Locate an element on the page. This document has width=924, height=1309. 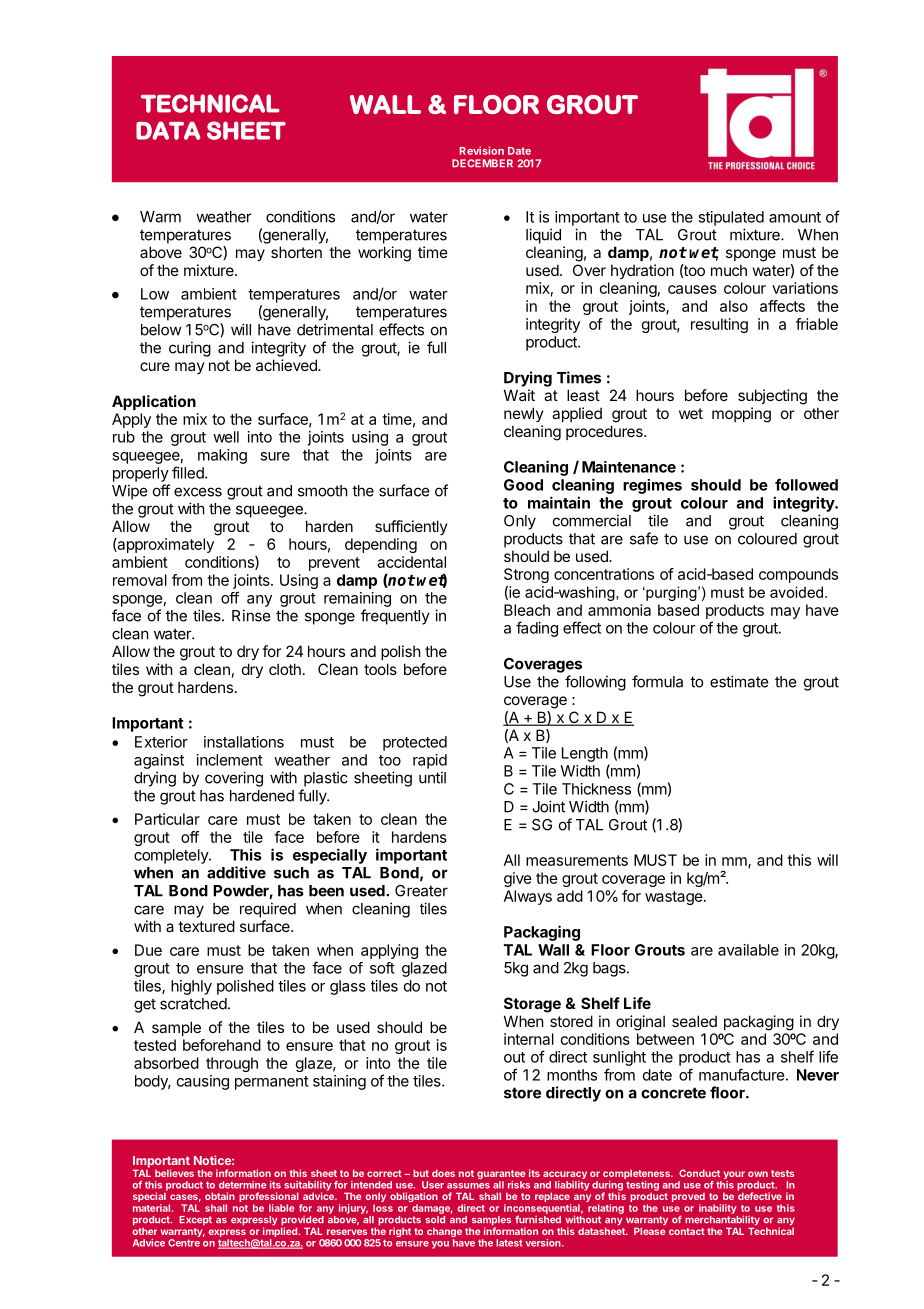
newly is located at coordinates (524, 414).
